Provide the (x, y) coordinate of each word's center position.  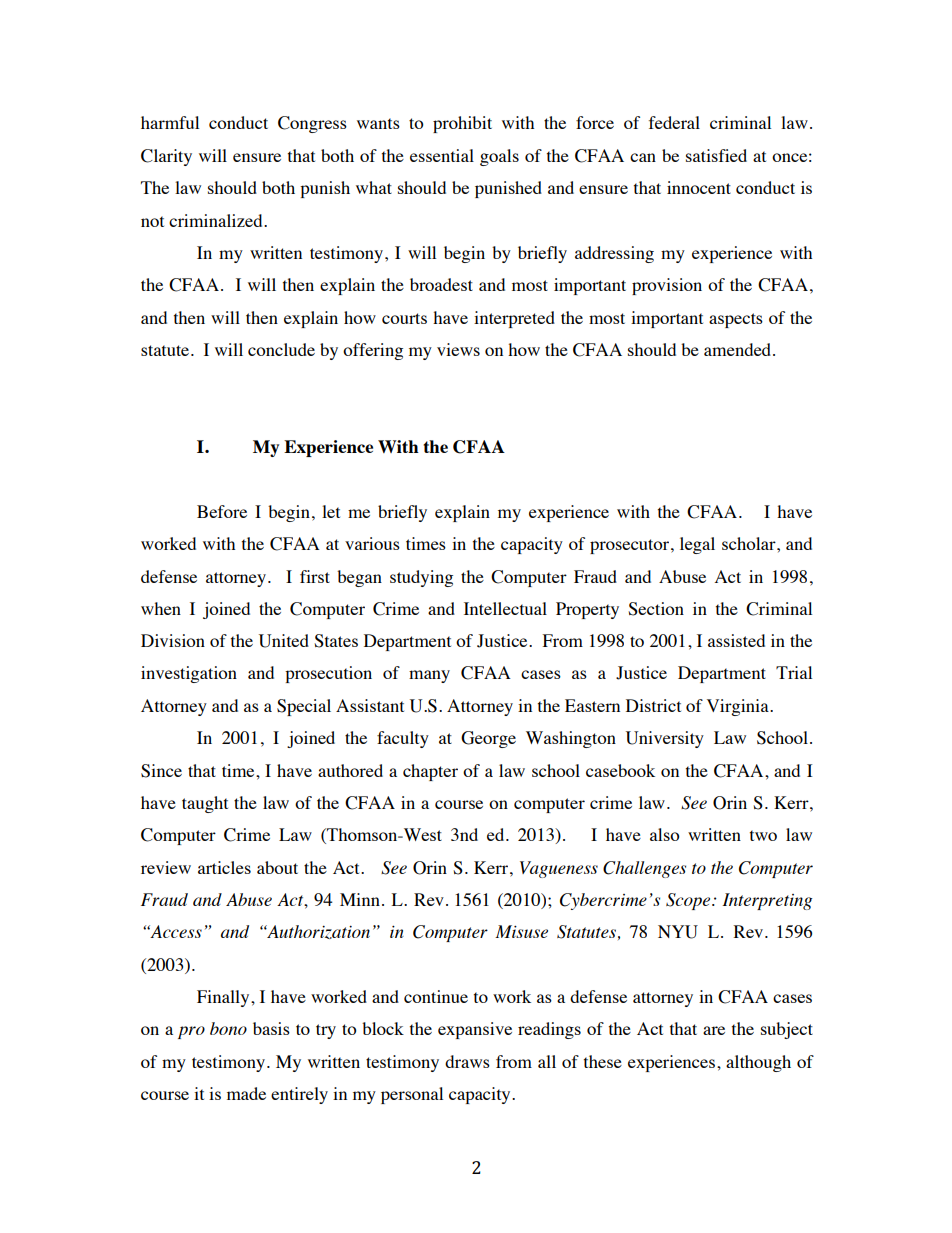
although (758, 1063)
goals (499, 157)
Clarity (166, 157)
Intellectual (505, 608)
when (161, 608)
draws (467, 1061)
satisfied (716, 155)
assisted (736, 640)
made (246, 1093)
